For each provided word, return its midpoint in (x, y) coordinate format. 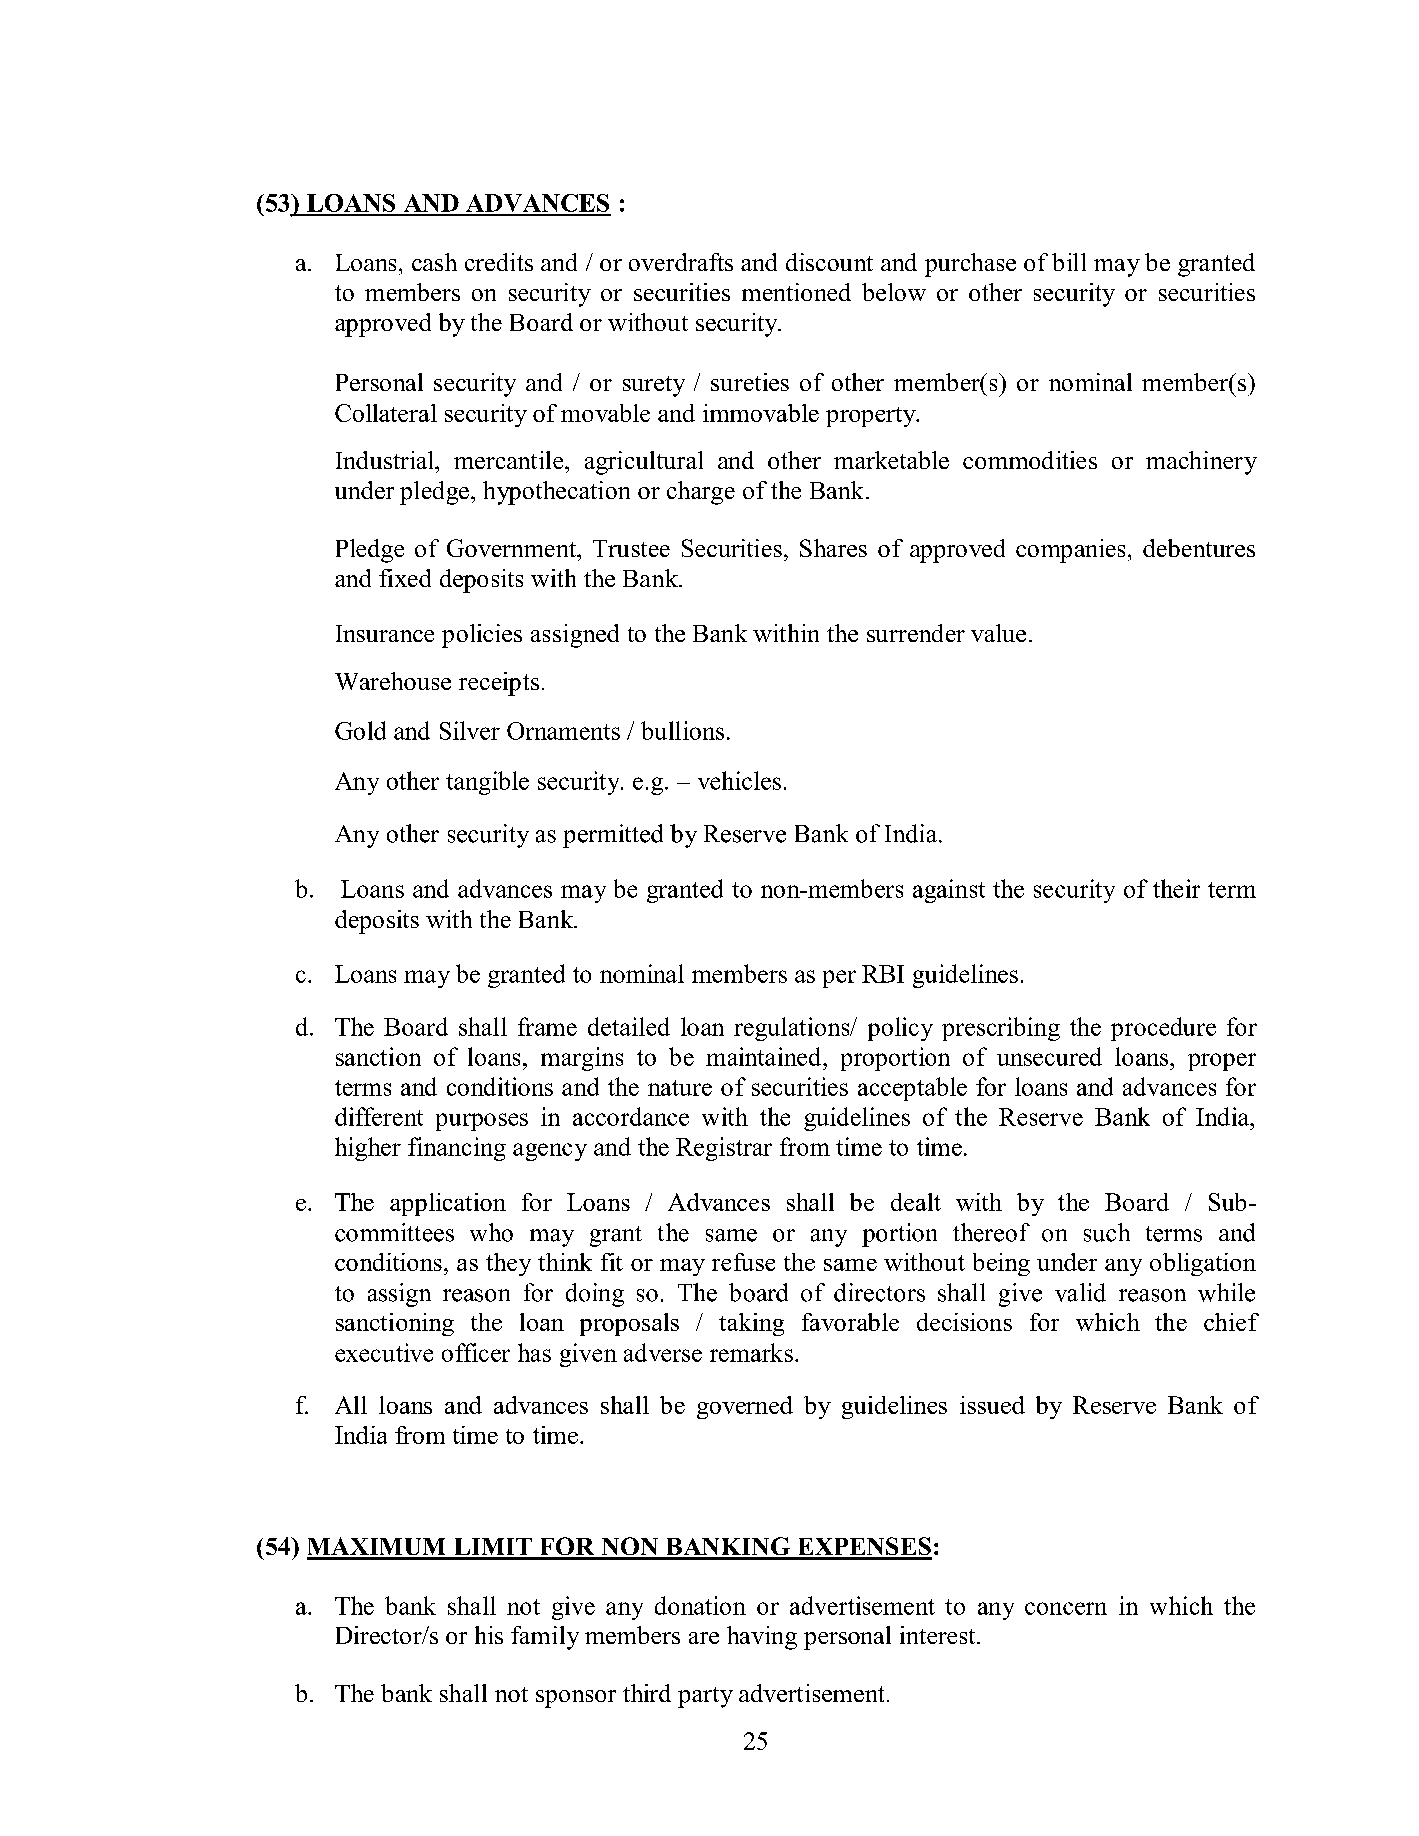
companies (1070, 551)
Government (512, 548)
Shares (833, 548)
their (1176, 888)
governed (745, 1407)
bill (1069, 262)
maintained (763, 1056)
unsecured (1049, 1056)
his (489, 1635)
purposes (482, 1122)
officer (476, 1352)
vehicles (739, 780)
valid (1080, 1292)
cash (434, 262)
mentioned (796, 292)
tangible (487, 783)
